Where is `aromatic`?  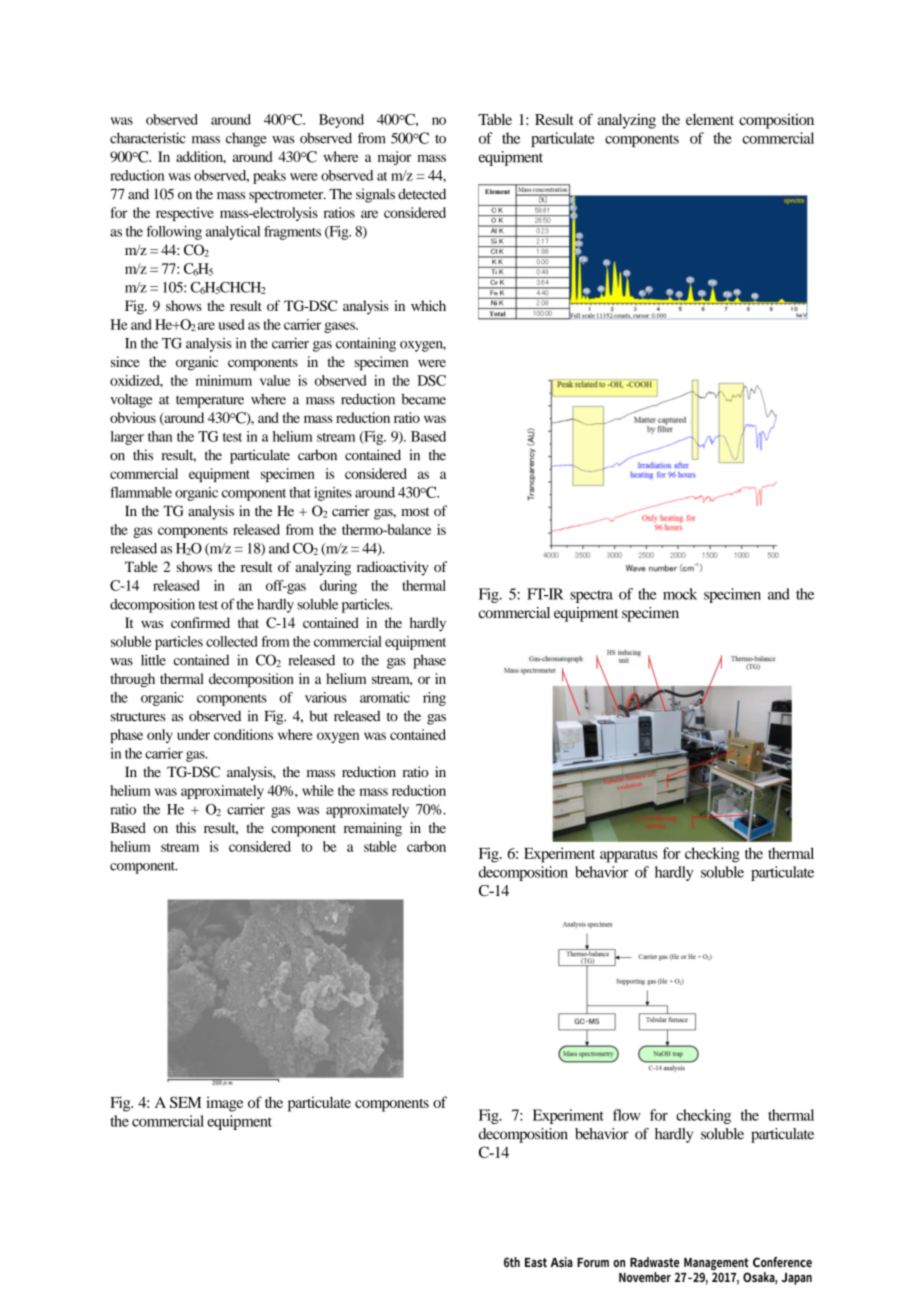 aromatic is located at coordinates (385, 697).
